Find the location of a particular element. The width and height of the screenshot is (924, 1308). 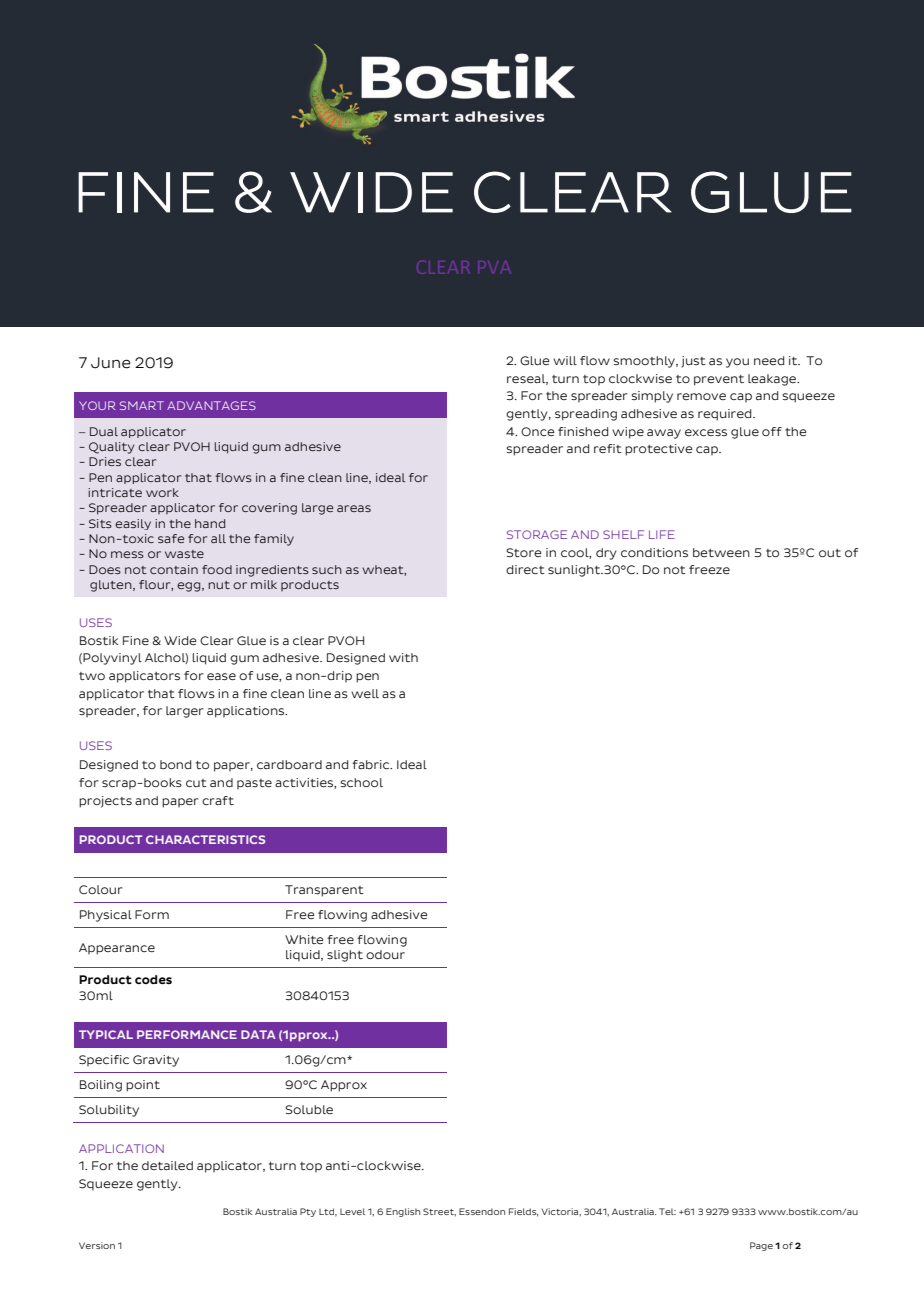

odour is located at coordinates (385, 954).
